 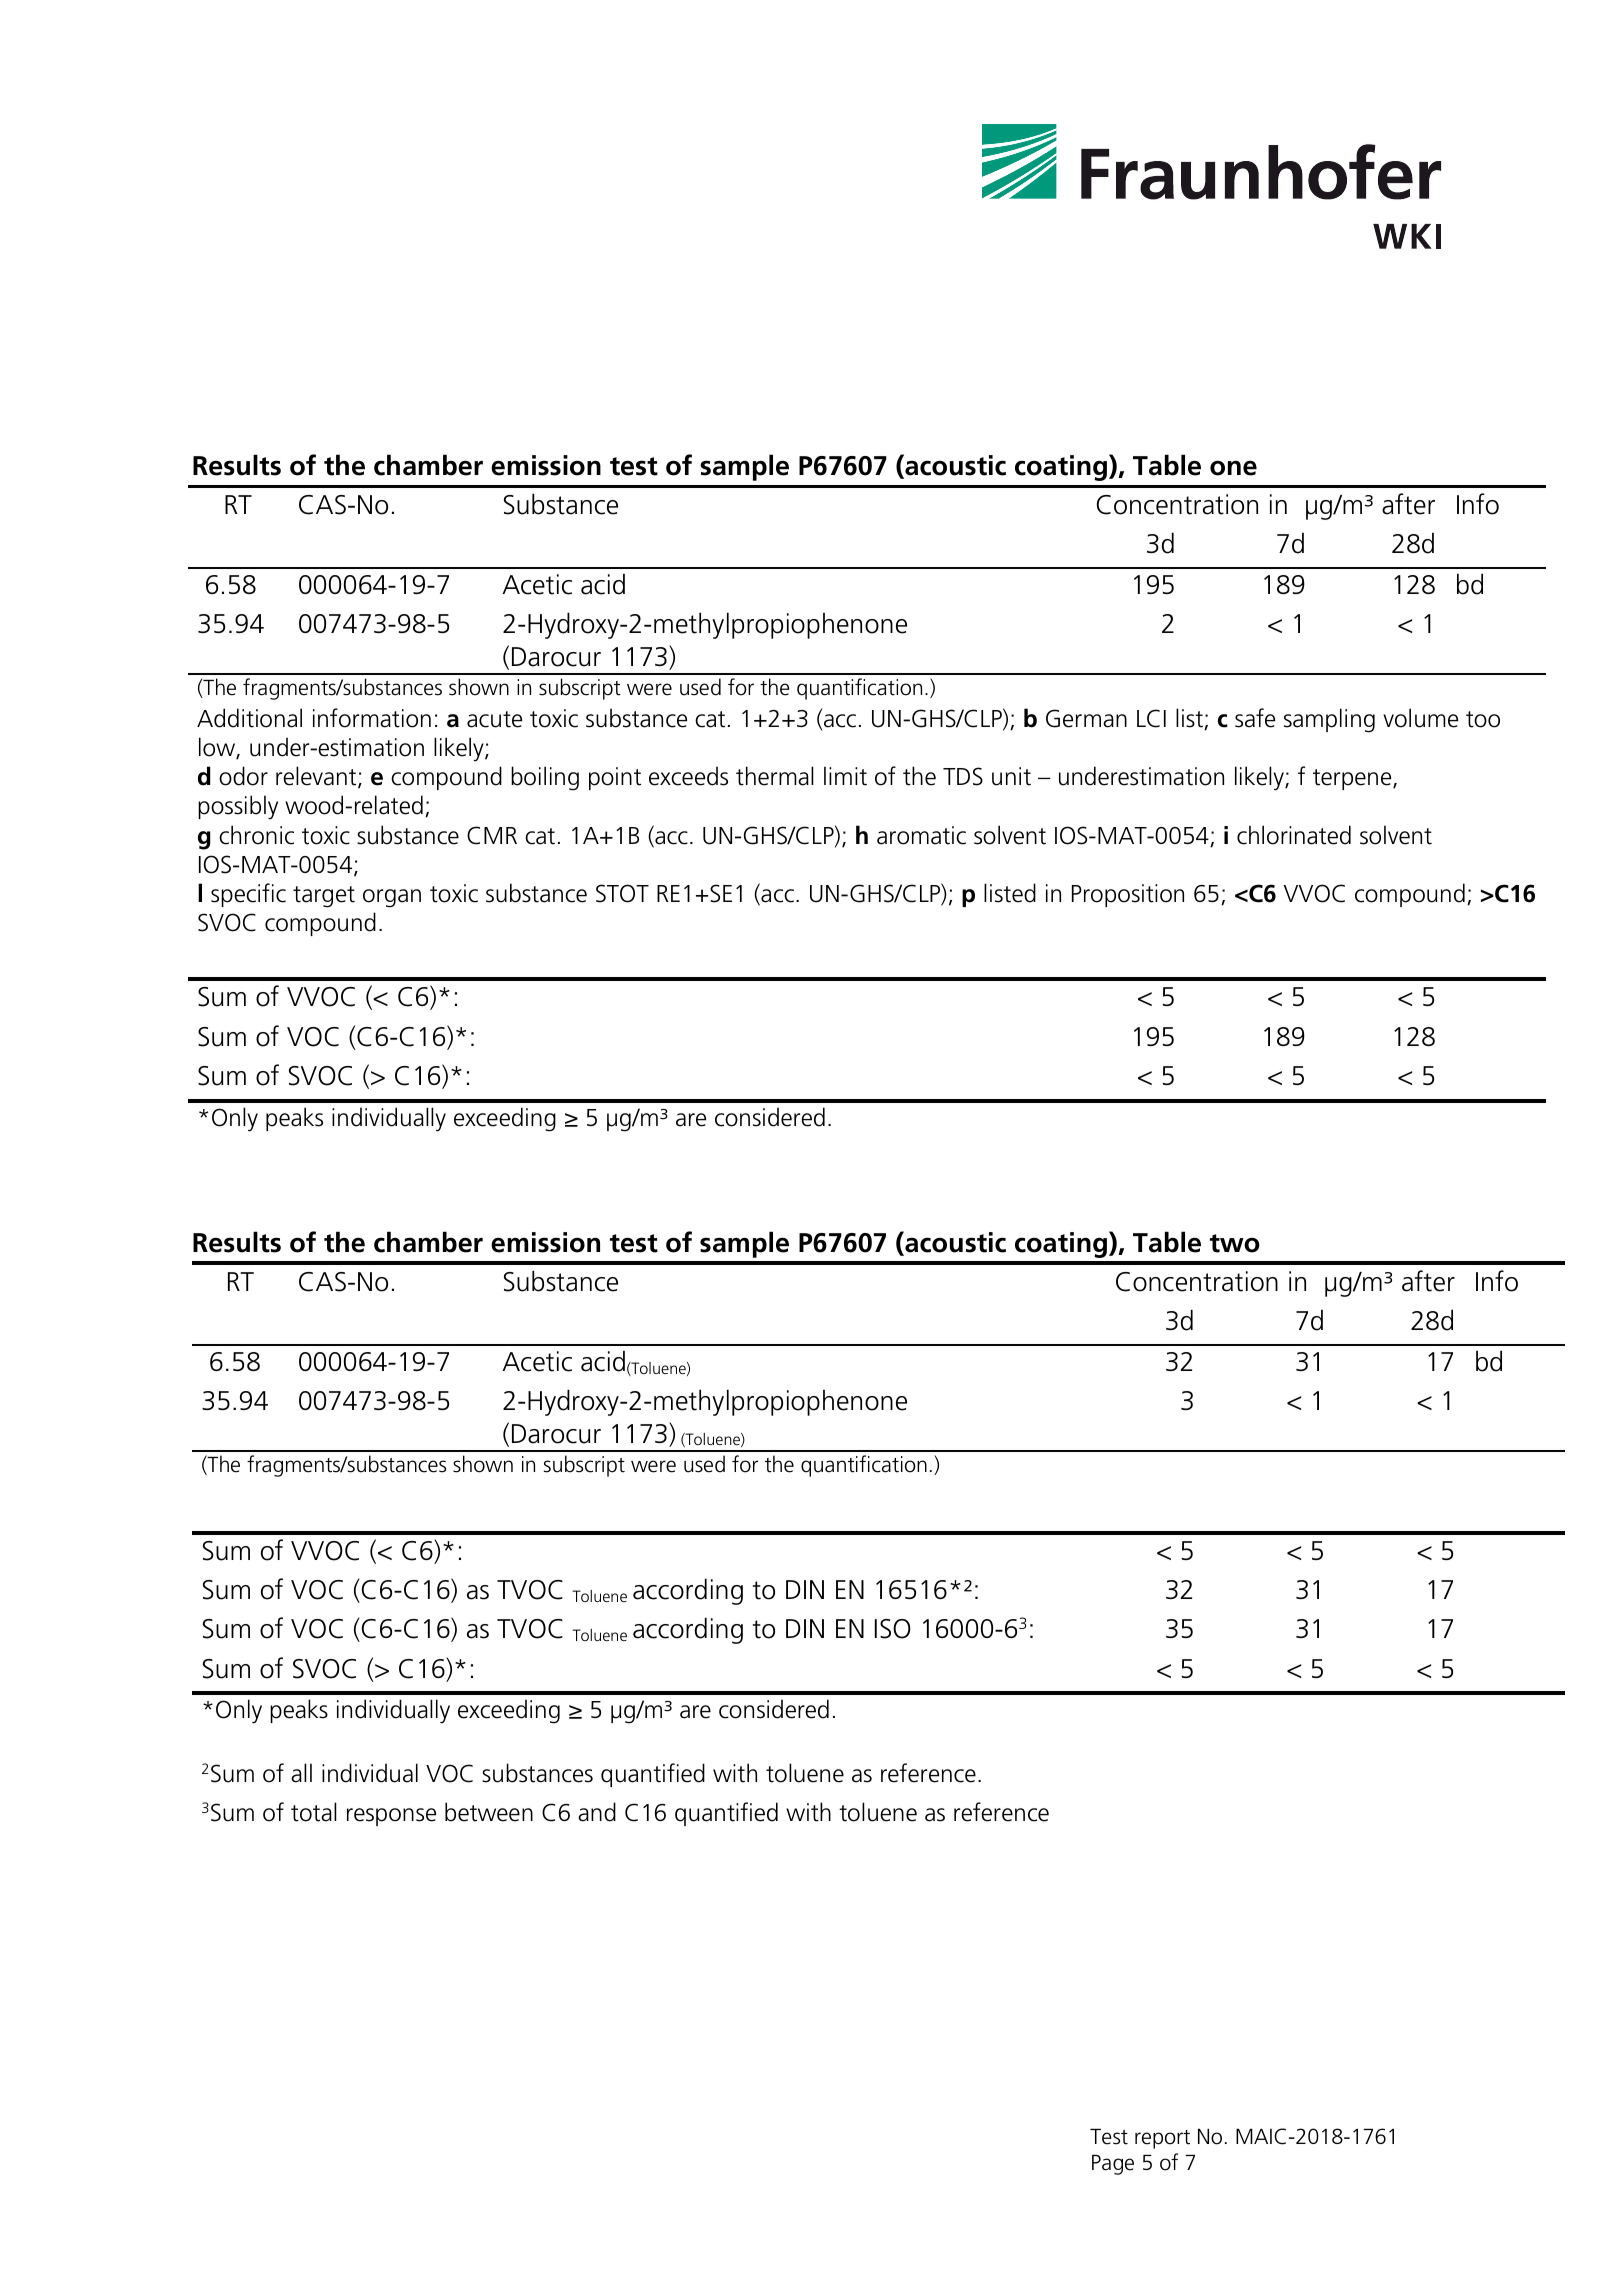 What do you see at coordinates (317, 777) in the page?
I see `relevant` at bounding box center [317, 777].
